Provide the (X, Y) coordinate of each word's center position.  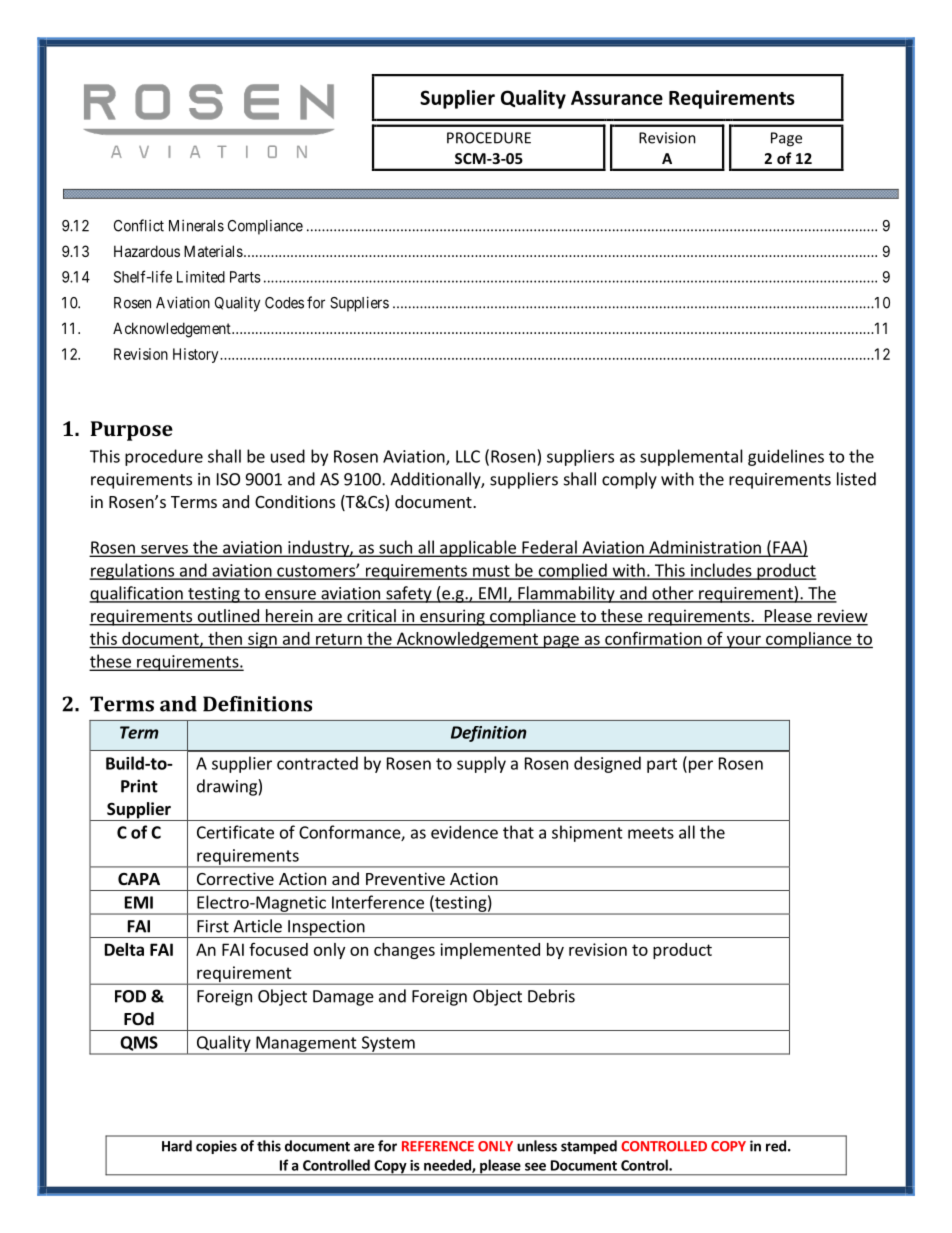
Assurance (617, 98)
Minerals (196, 225)
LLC (468, 456)
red (776, 1146)
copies (216, 1147)
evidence (464, 832)
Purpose (132, 431)
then (225, 638)
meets (651, 833)
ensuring (452, 617)
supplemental (691, 457)
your (743, 642)
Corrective (235, 878)
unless (537, 1146)
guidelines (786, 457)
